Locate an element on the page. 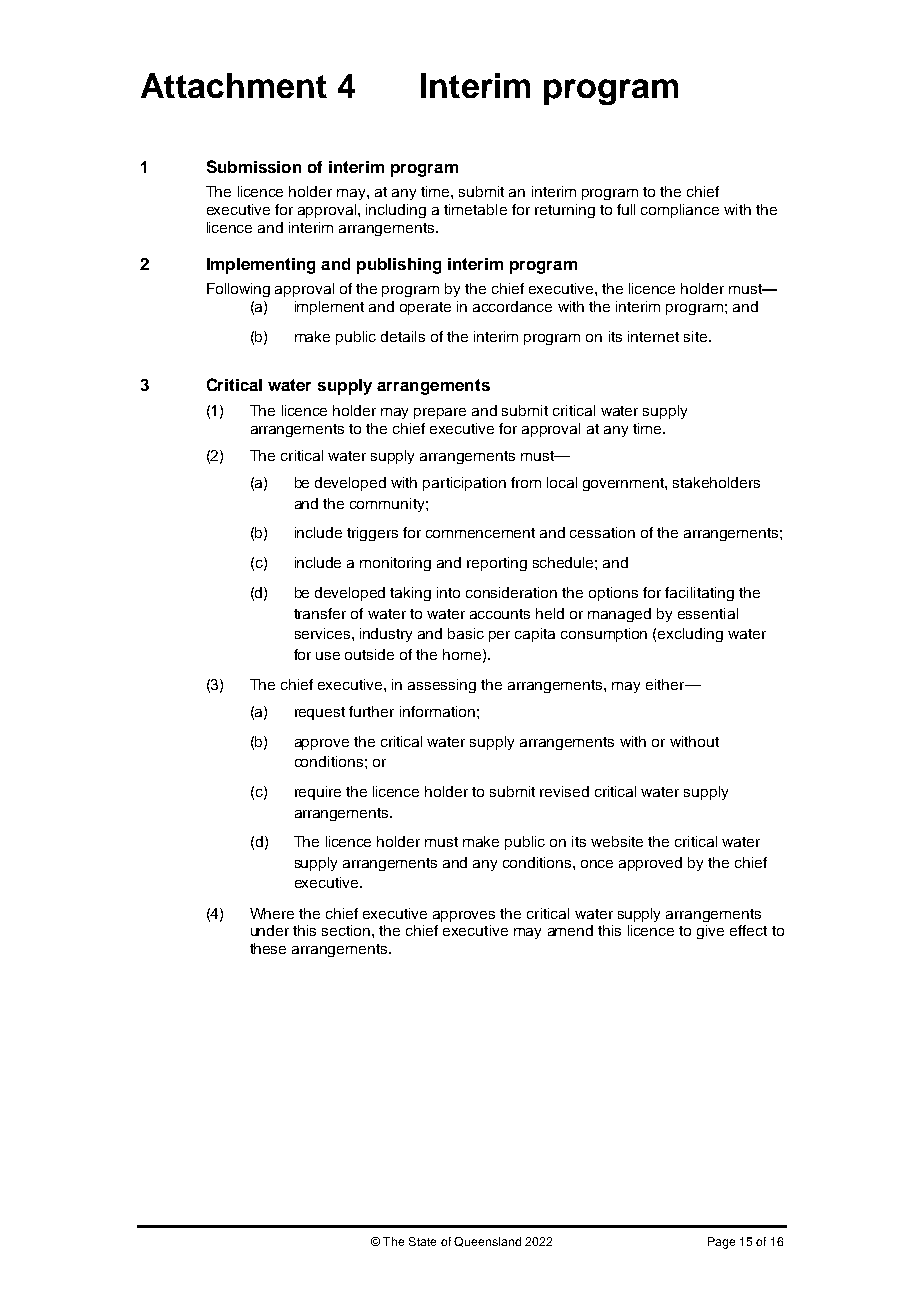  excluding is located at coordinates (690, 635).
